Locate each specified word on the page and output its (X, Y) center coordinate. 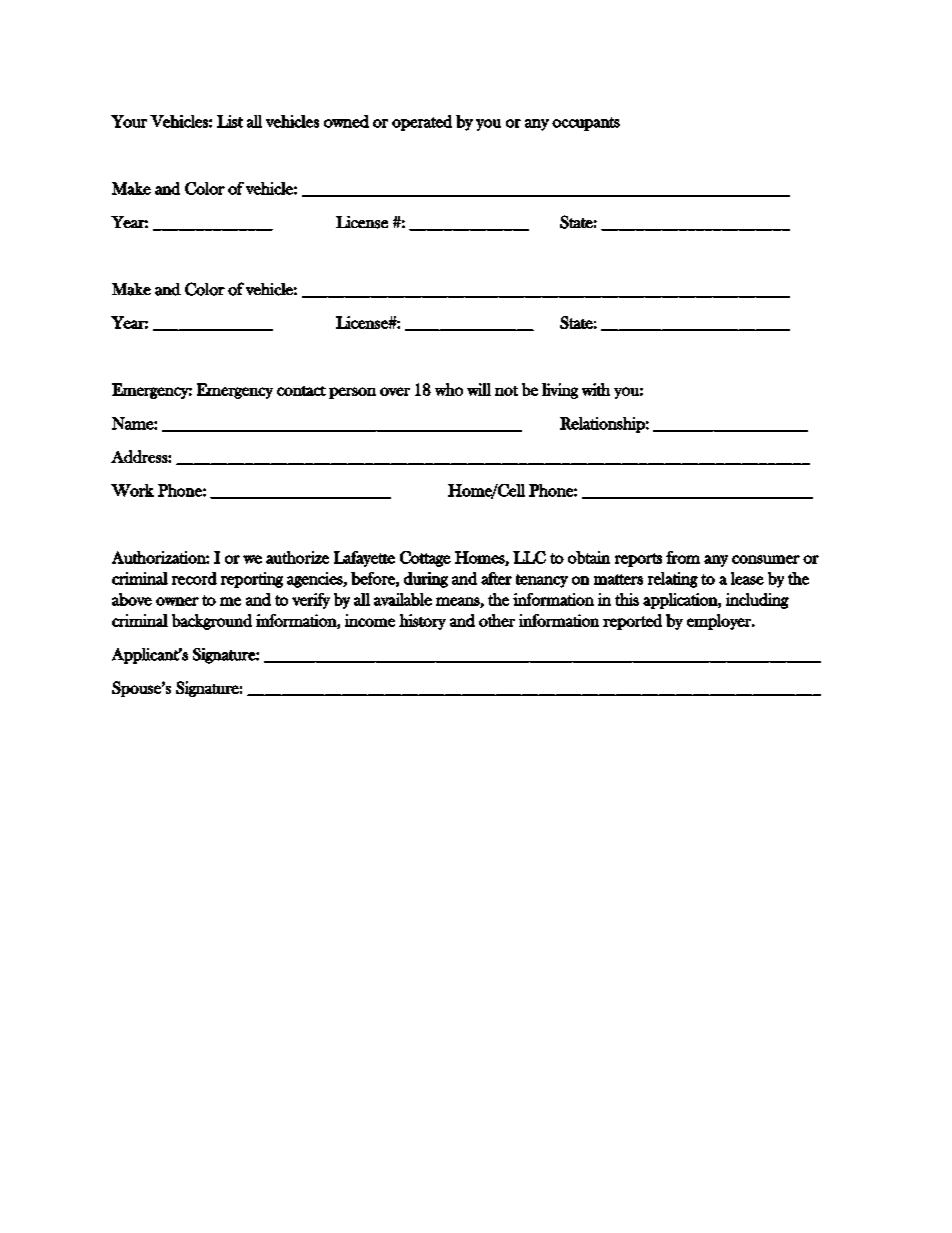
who (449, 389)
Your (129, 121)
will (479, 389)
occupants (586, 124)
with (596, 389)
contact (301, 391)
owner (177, 601)
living (560, 391)
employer (720, 622)
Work (132, 490)
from (683, 557)
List (230, 121)
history (422, 622)
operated (422, 123)
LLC (529, 557)
